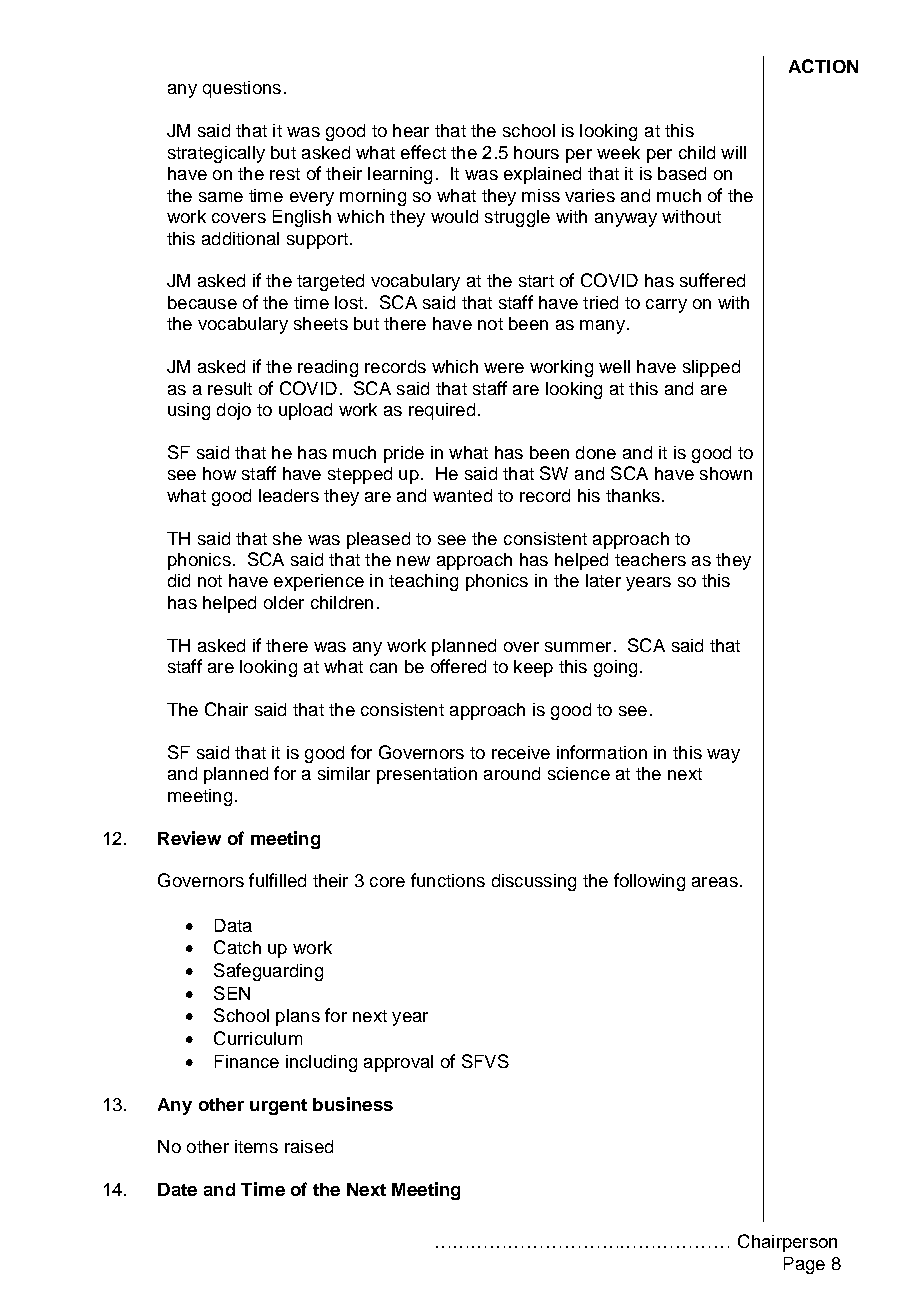  I want to click on keep, so click(533, 668).
